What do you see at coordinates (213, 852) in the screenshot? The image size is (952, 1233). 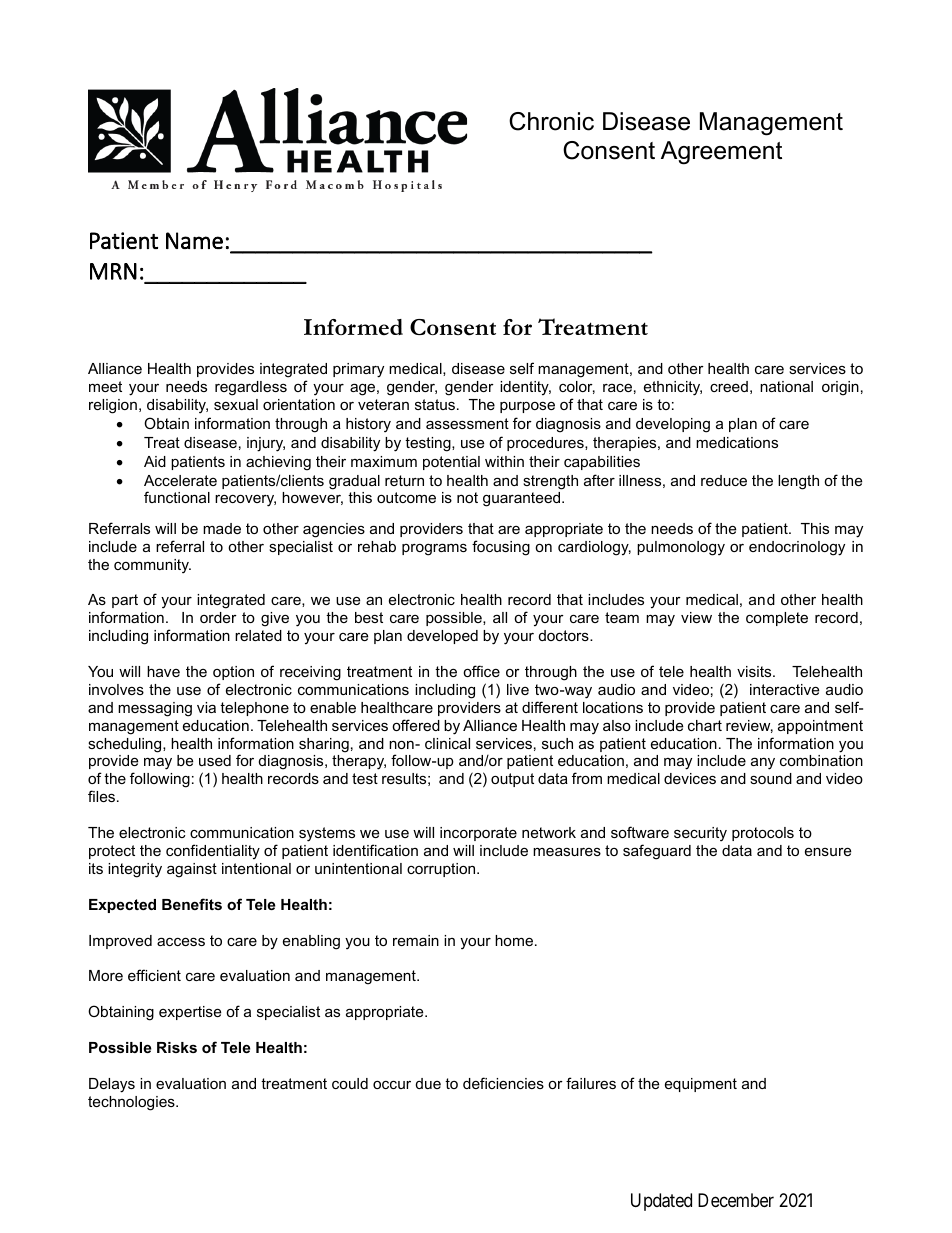 I see `confidentiality` at bounding box center [213, 852].
